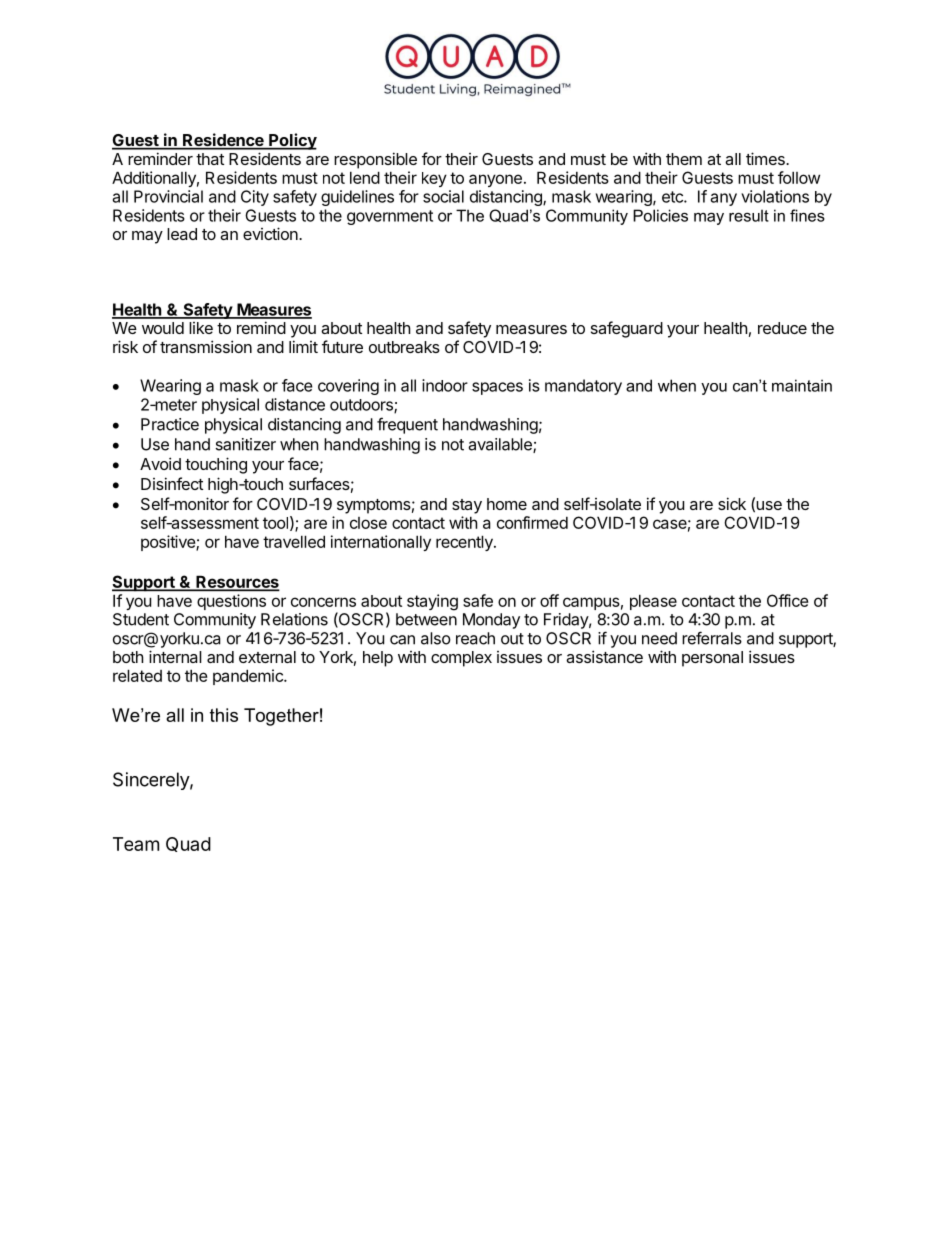  Describe the element at coordinates (236, 582) in the screenshot. I see `Resources` at that location.
